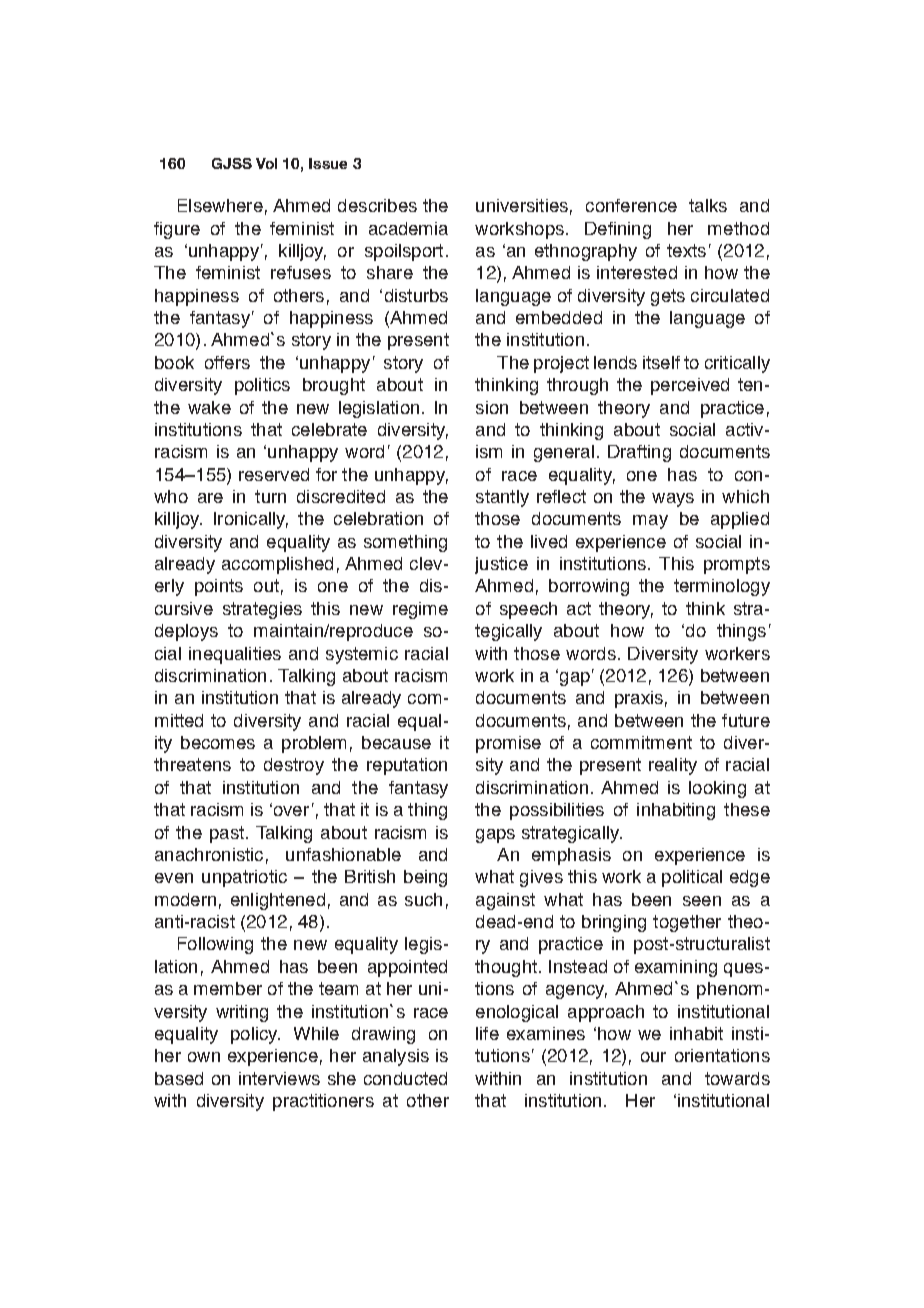 Image resolution: width=924 pixels, height=1308 pixels. I want to click on conducted, so click(405, 1078).
